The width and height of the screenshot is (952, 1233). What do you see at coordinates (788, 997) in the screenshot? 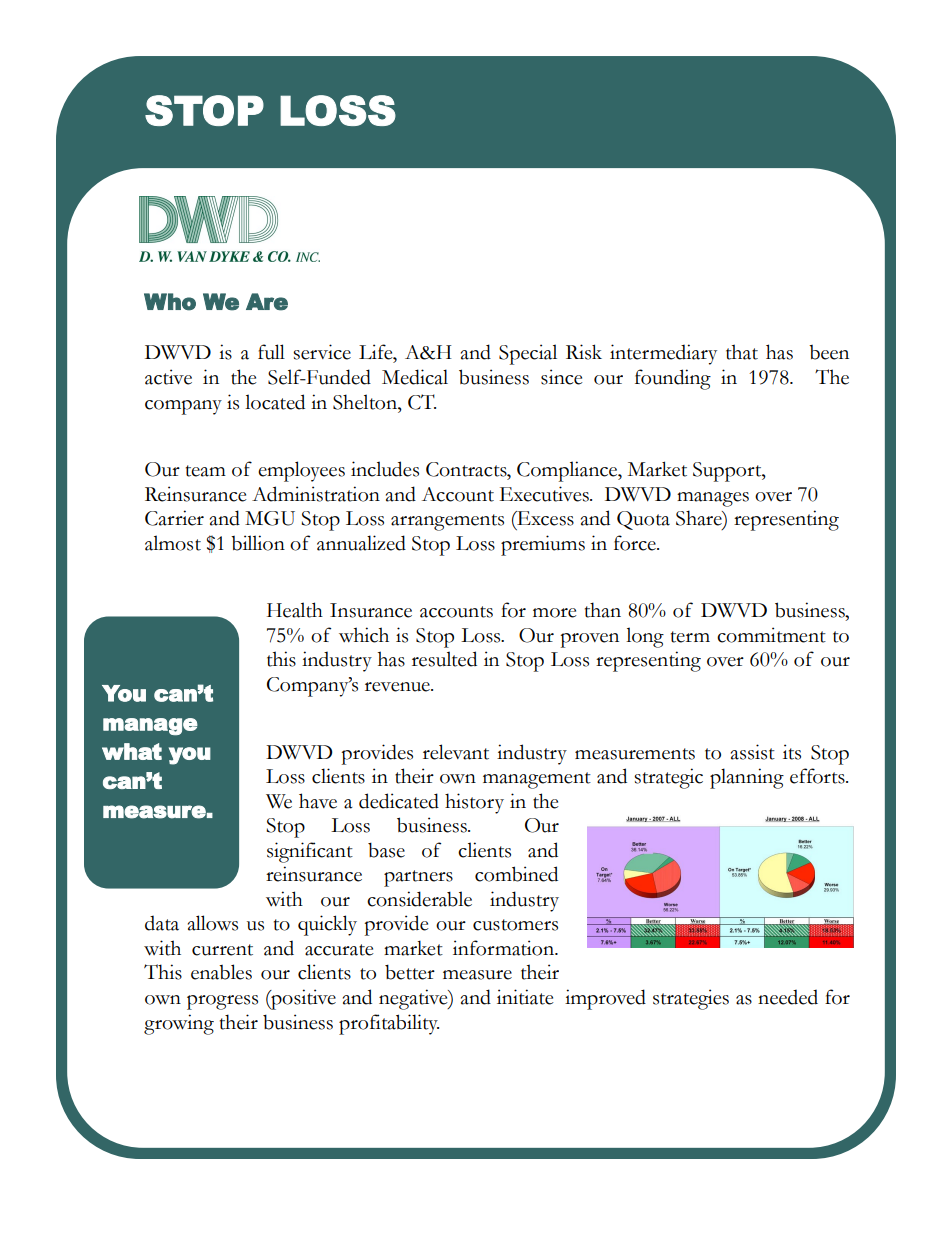
I see `needed` at bounding box center [788, 997].
